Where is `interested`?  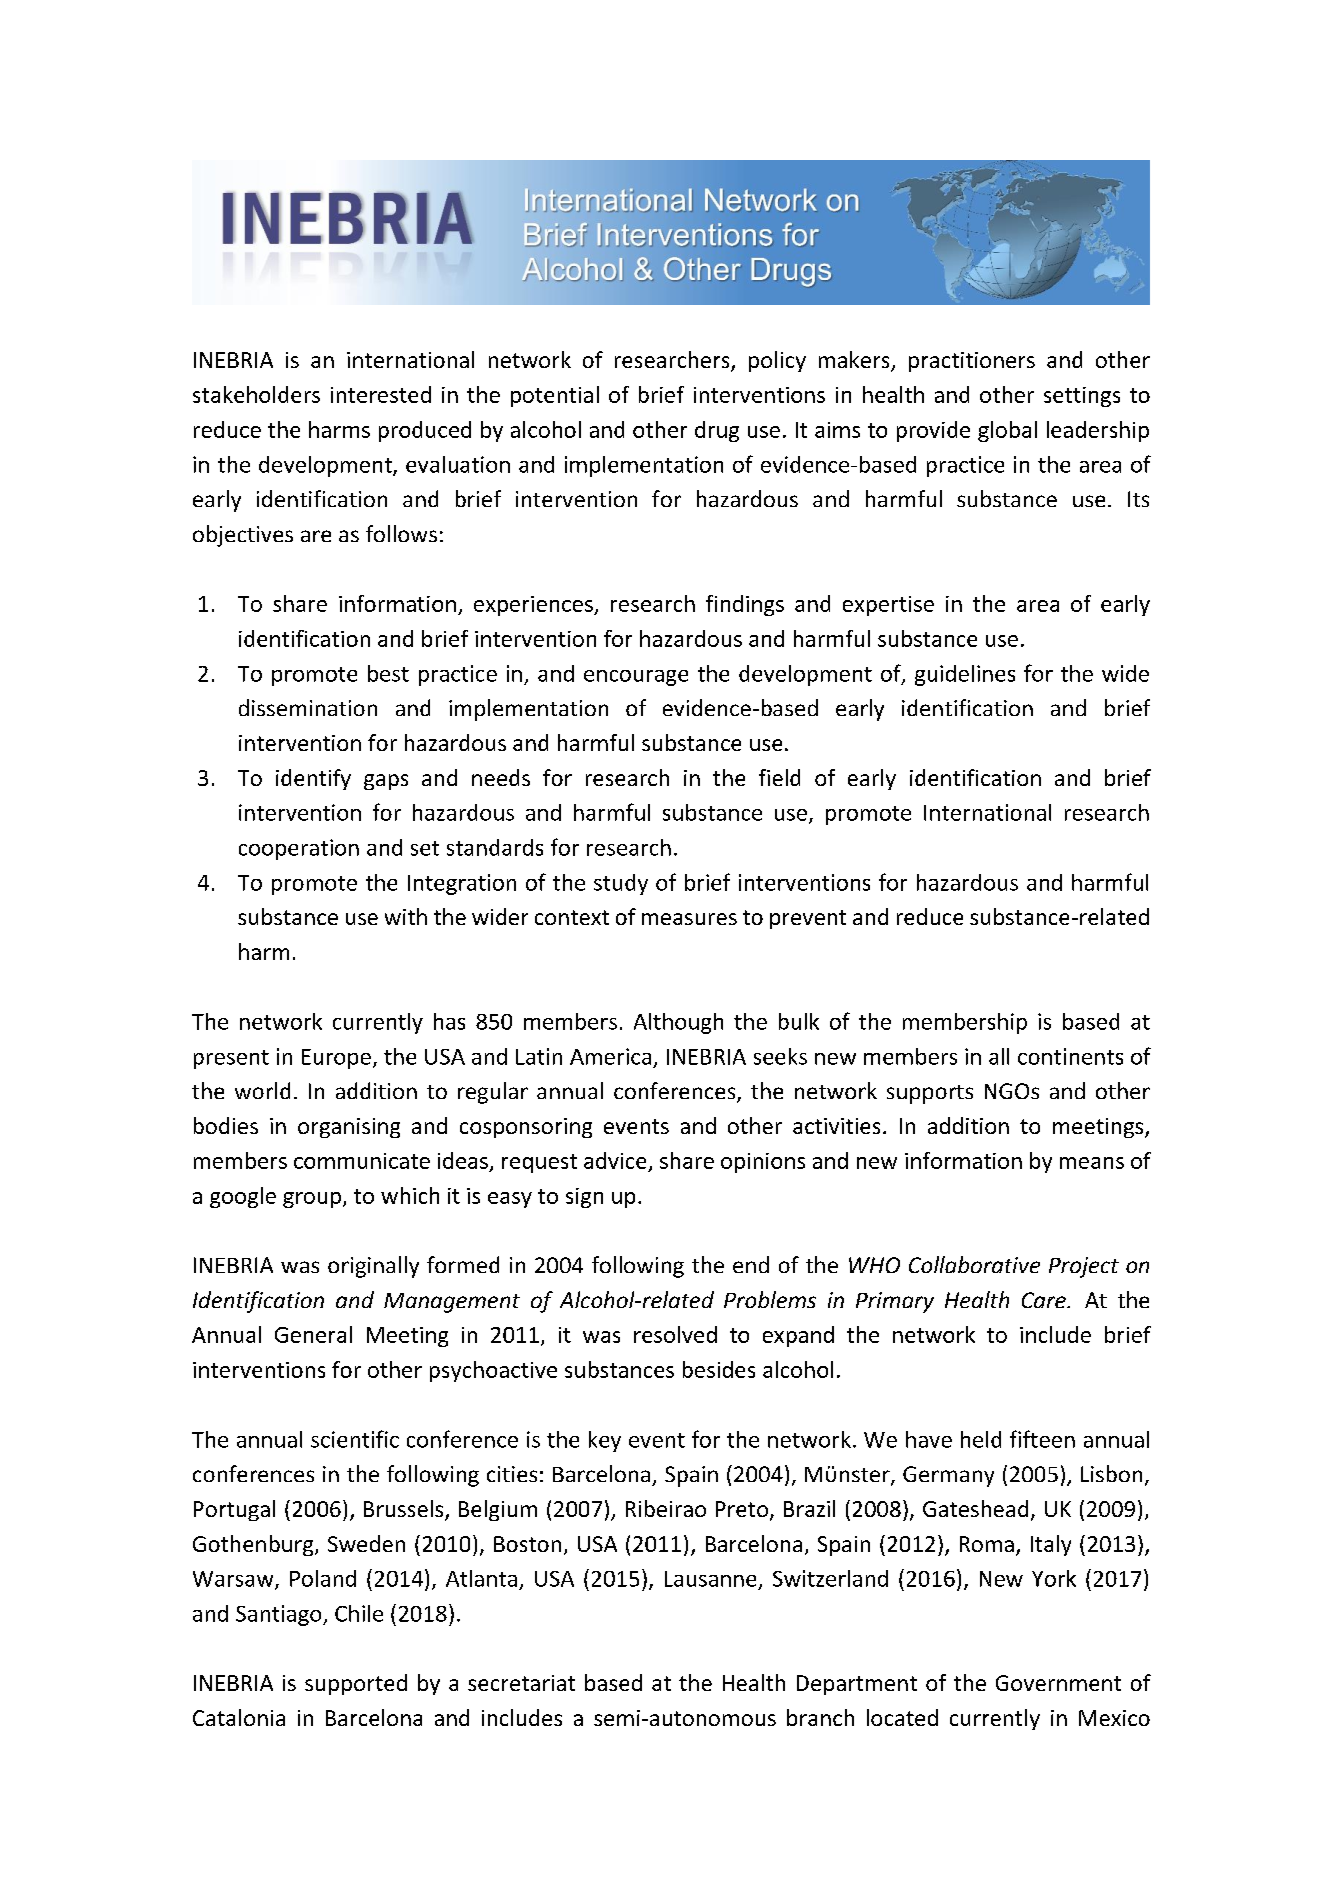
interested is located at coordinates (381, 394).
